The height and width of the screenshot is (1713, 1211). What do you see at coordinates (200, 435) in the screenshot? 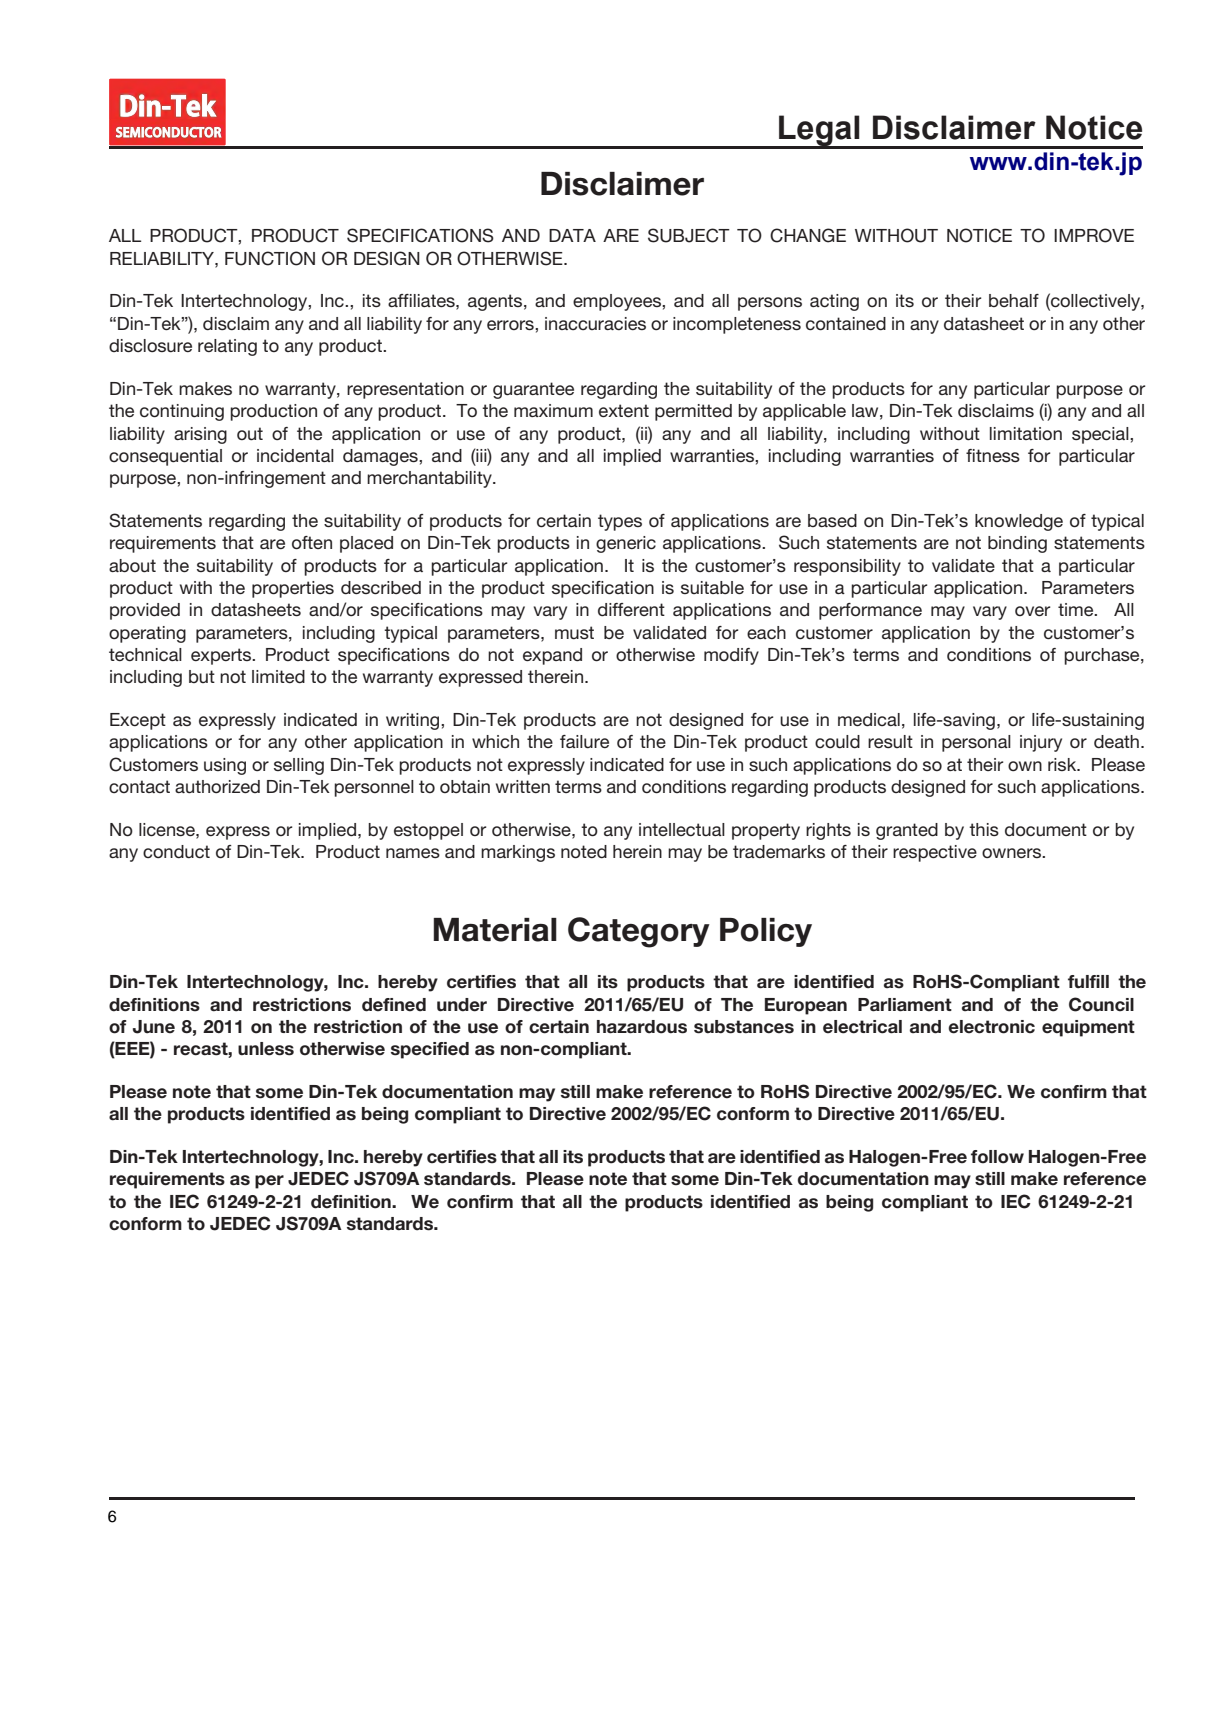
I see `arising` at bounding box center [200, 435].
